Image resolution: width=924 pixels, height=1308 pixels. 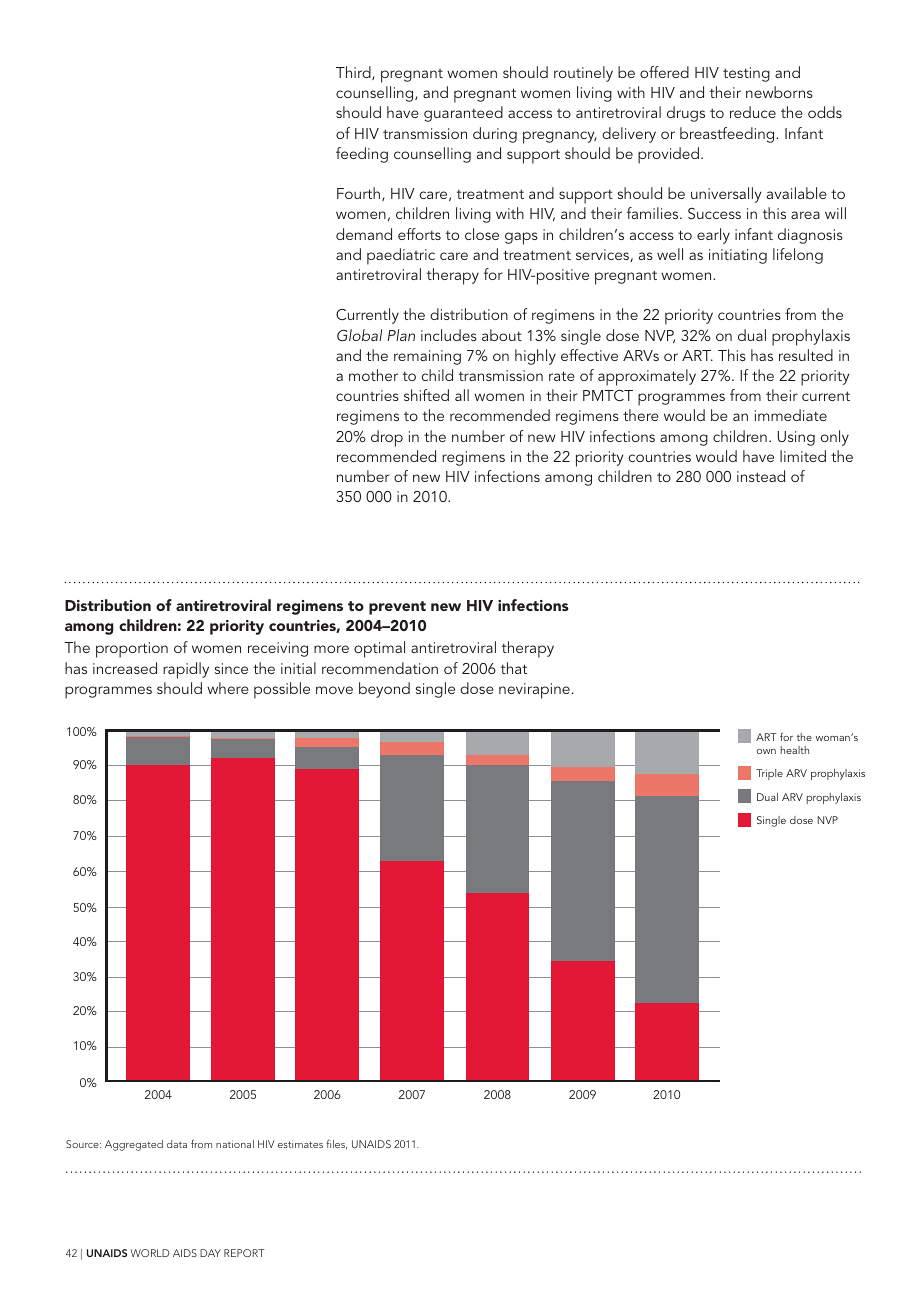 What do you see at coordinates (354, 73) in the screenshot?
I see `Third` at bounding box center [354, 73].
